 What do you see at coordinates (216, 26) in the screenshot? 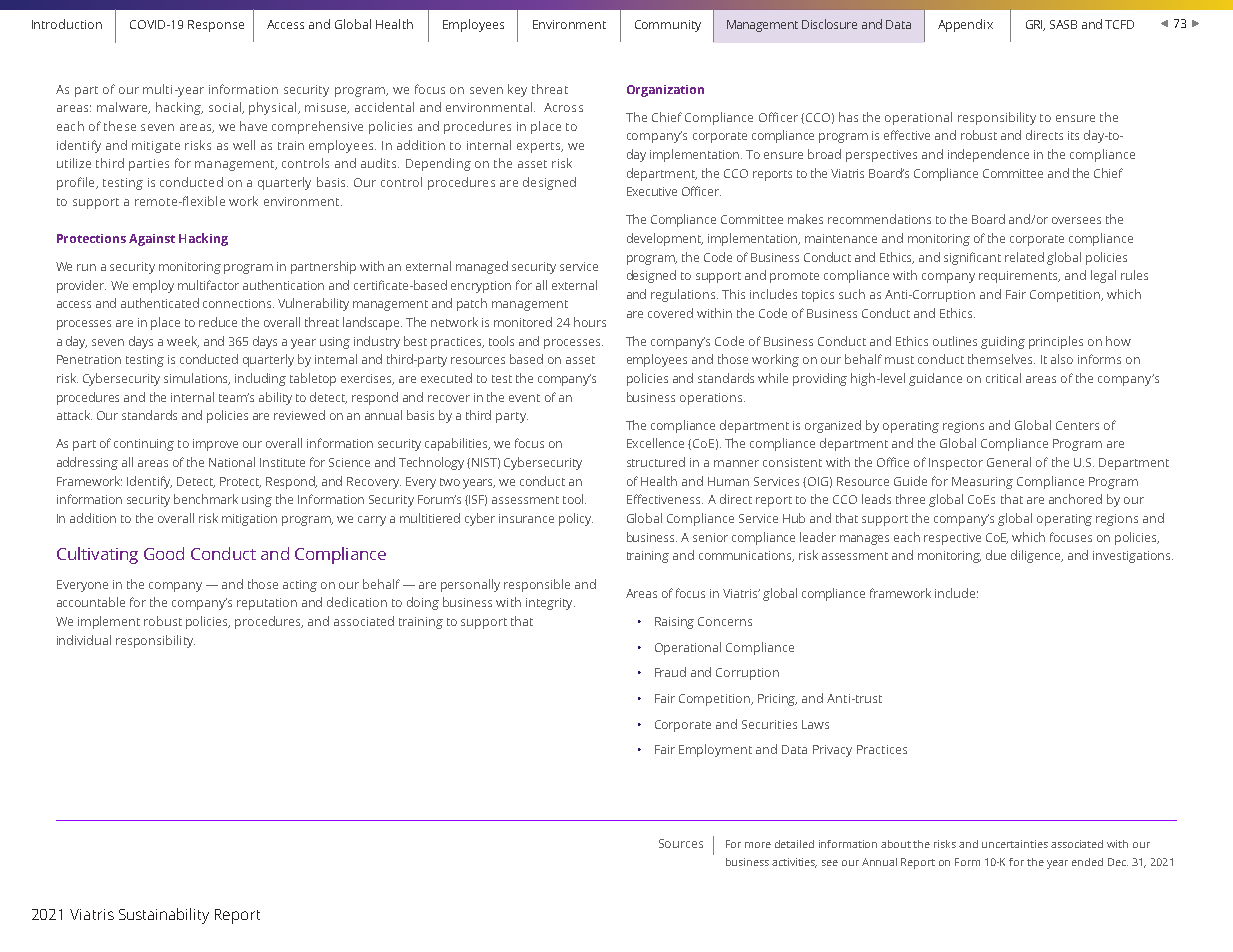
I see `Response` at bounding box center [216, 26].
